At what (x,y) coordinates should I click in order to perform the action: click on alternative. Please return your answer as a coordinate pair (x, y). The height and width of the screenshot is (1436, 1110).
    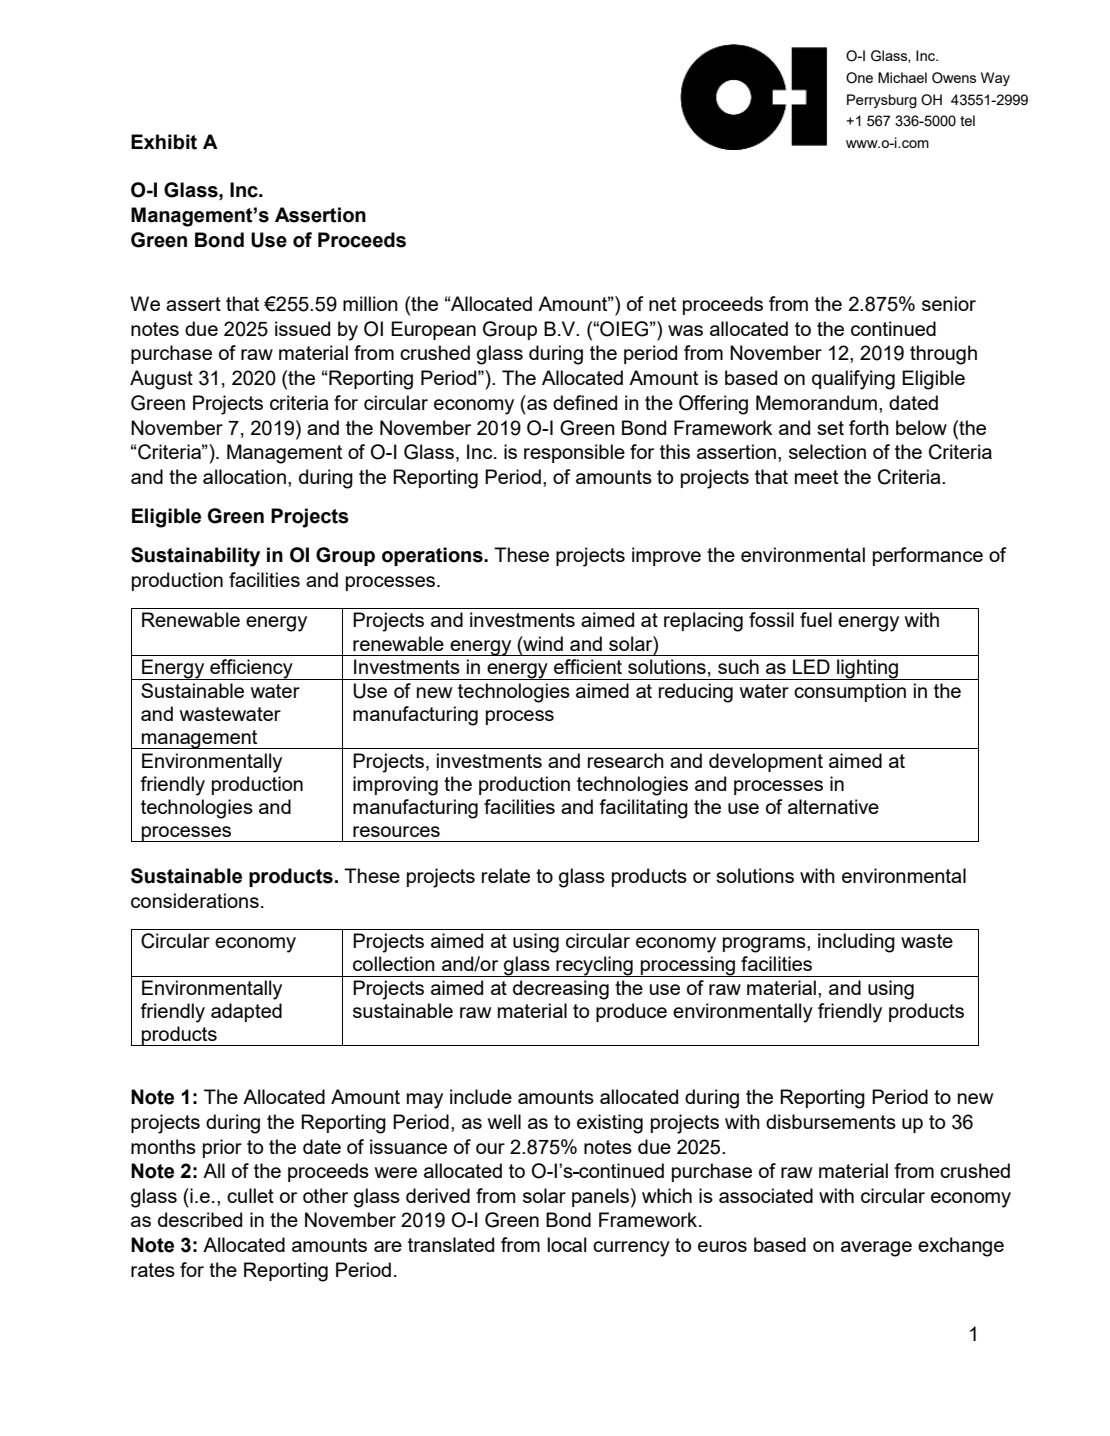
    Looking at the image, I should click on (833, 806).
